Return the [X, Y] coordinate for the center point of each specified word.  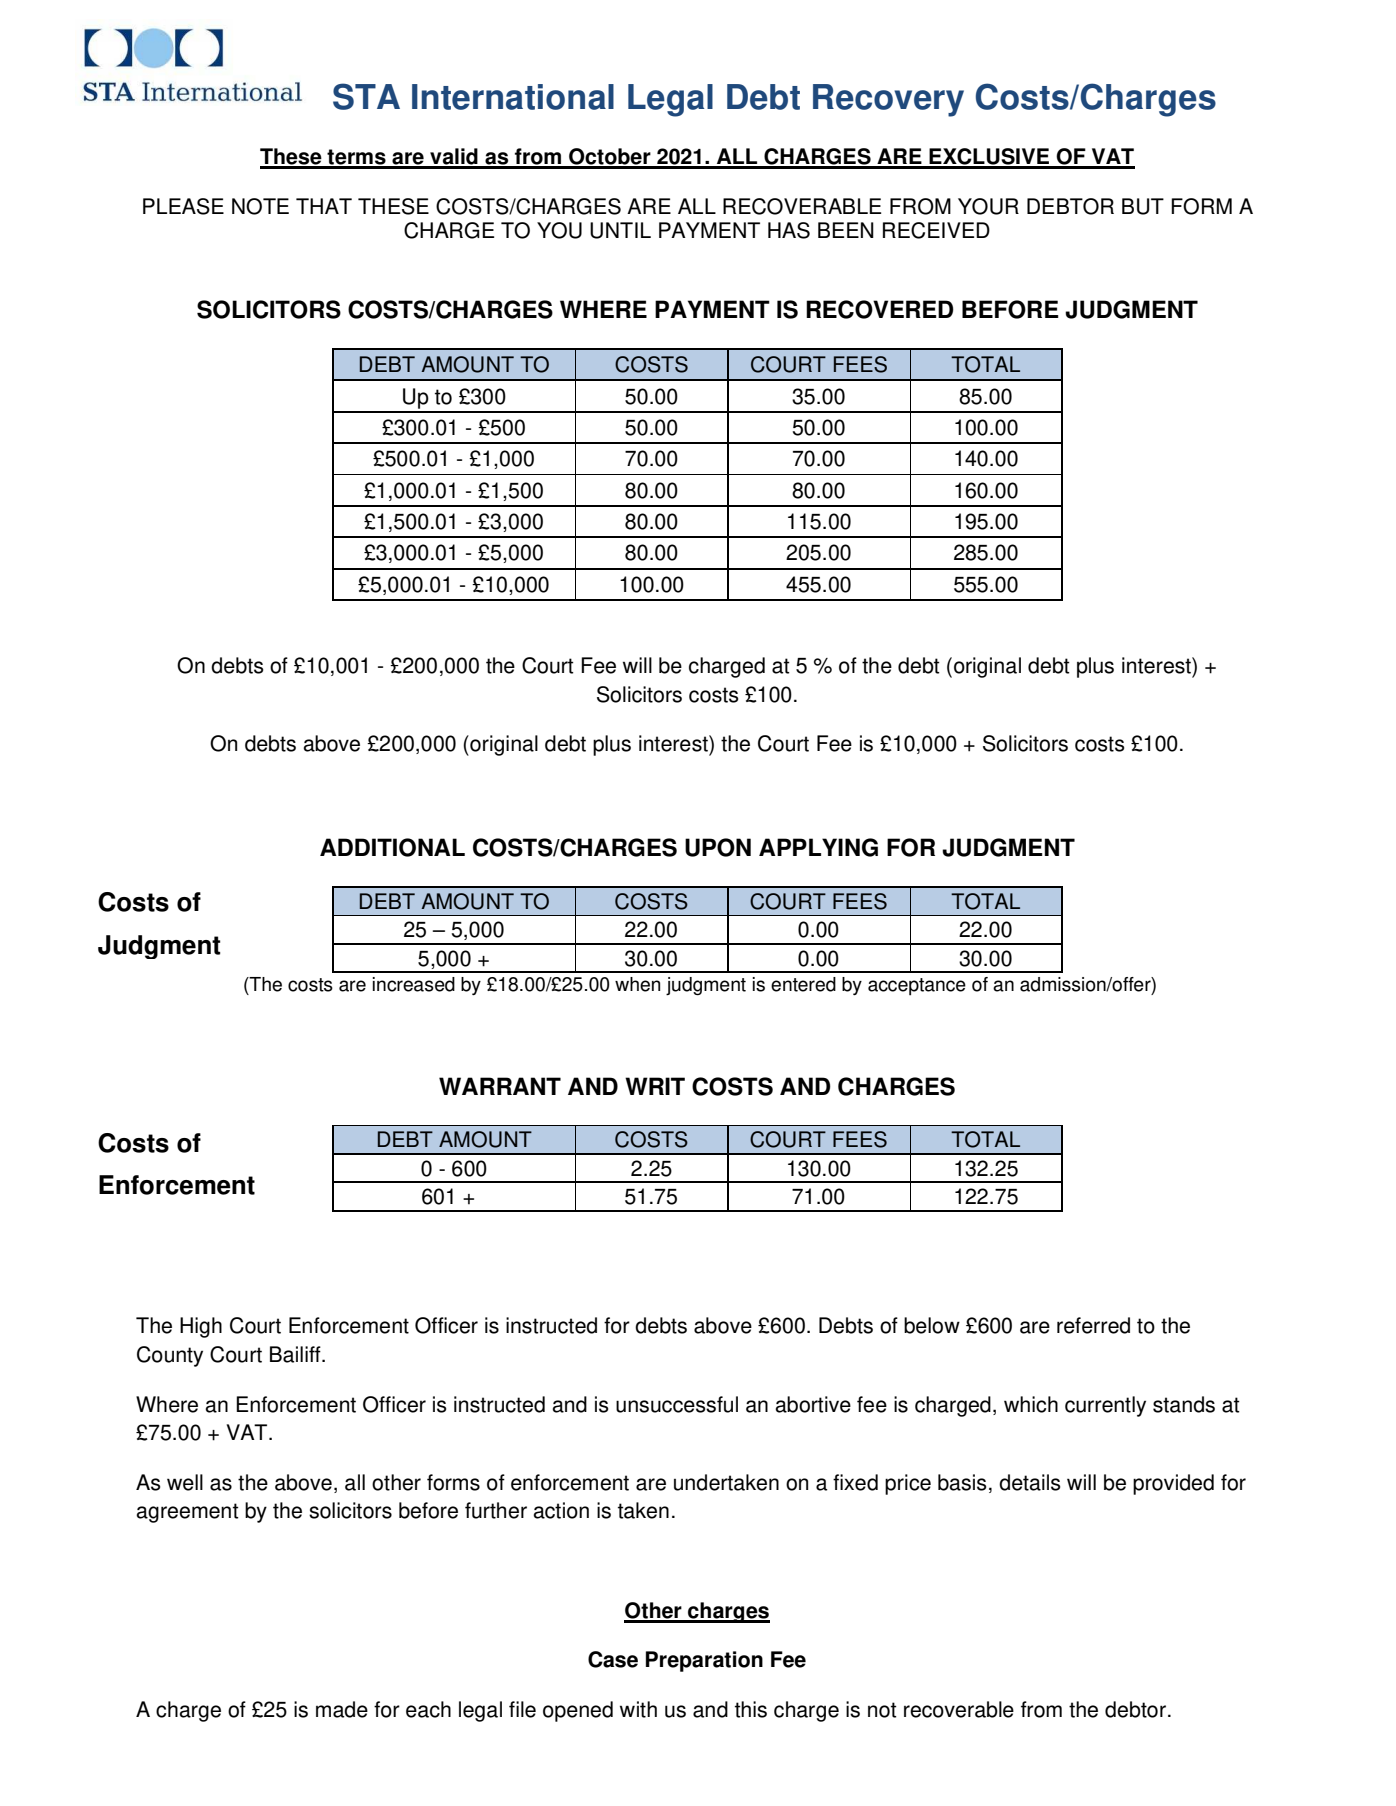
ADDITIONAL [392, 847]
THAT [324, 206]
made [342, 1709]
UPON [718, 847]
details [1030, 1482]
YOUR [988, 206]
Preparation [704, 1661]
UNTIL [620, 230]
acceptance [917, 987]
